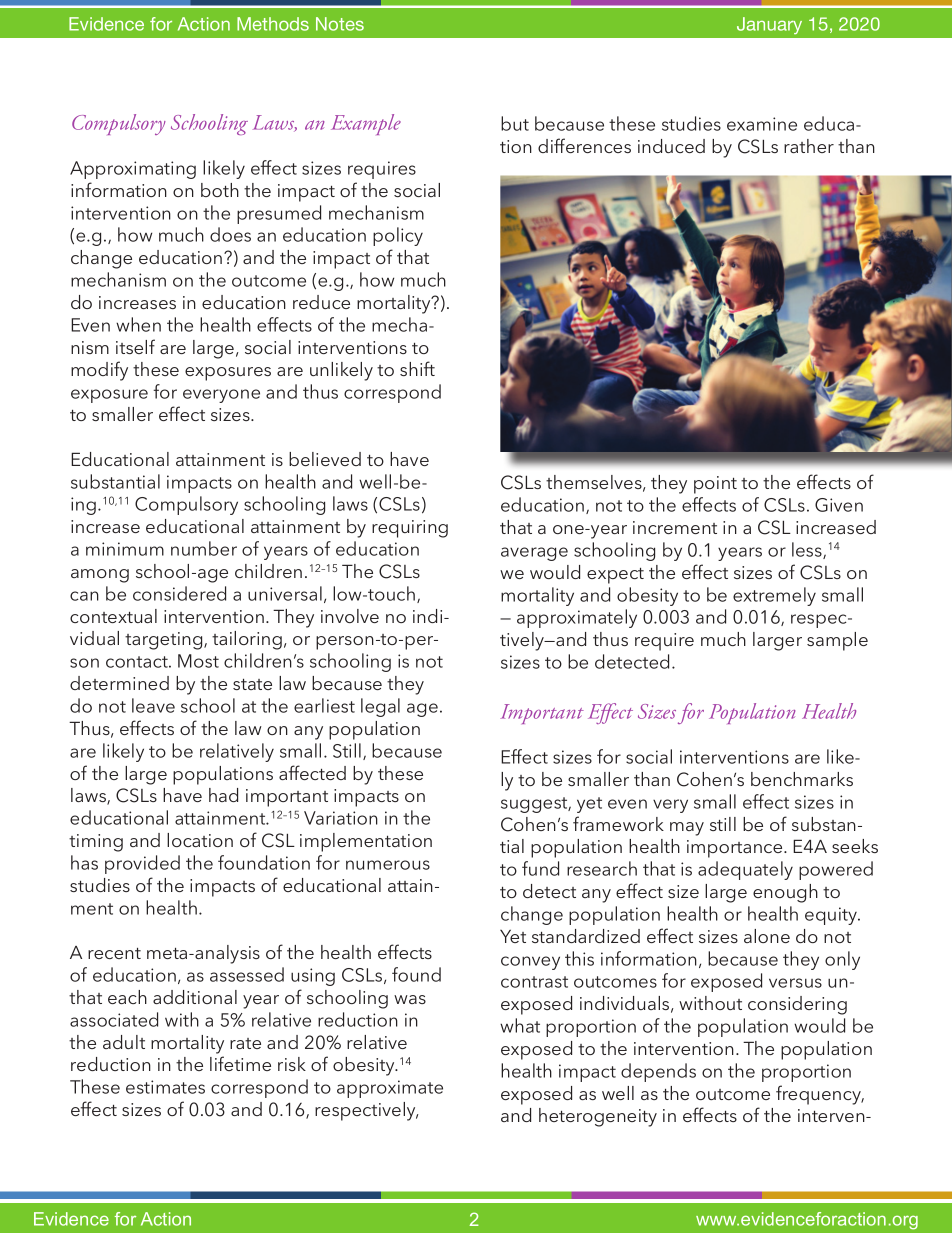 The height and width of the image is (1233, 952). What do you see at coordinates (520, 1025) in the image?
I see `what` at bounding box center [520, 1025].
